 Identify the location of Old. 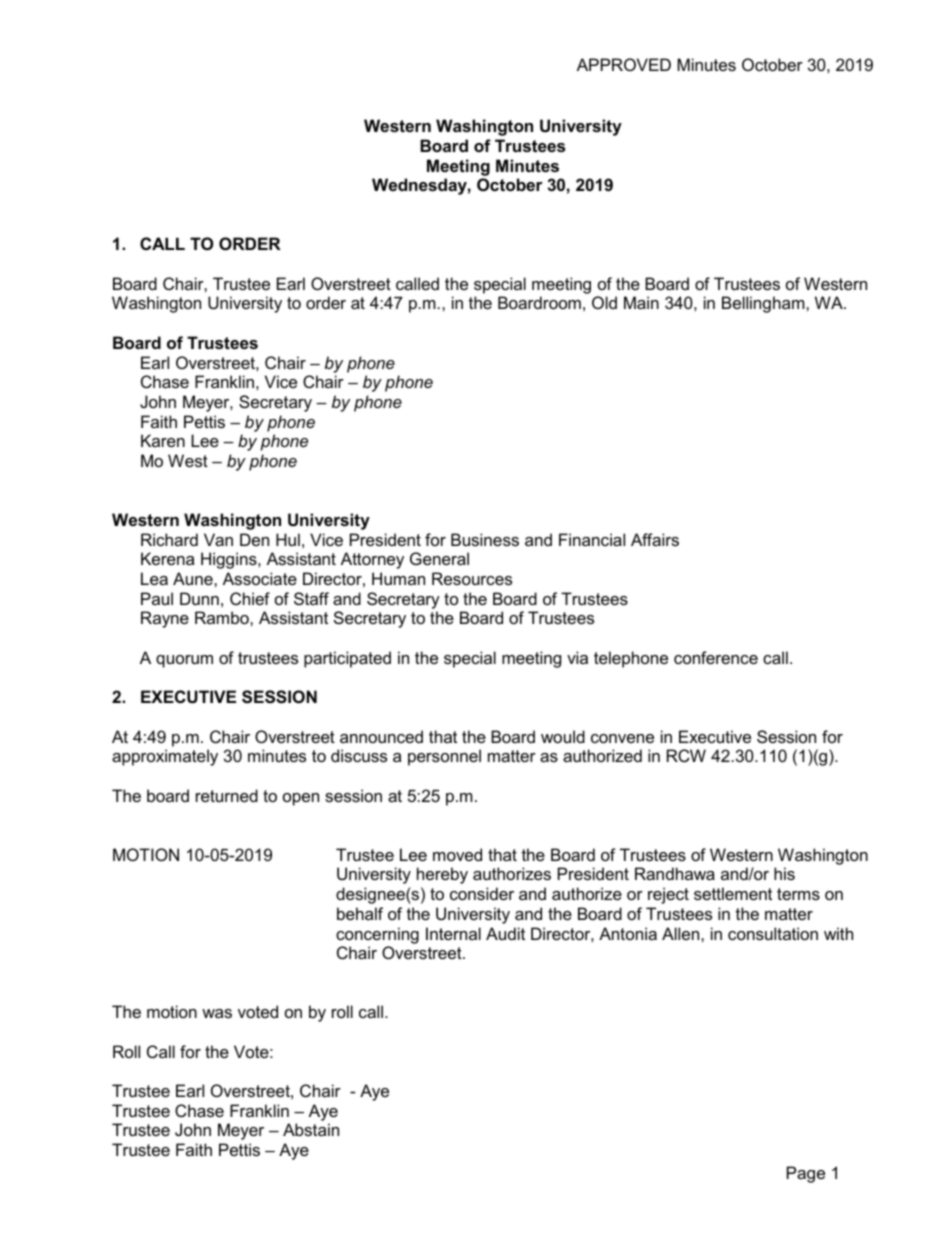
(604, 302).
